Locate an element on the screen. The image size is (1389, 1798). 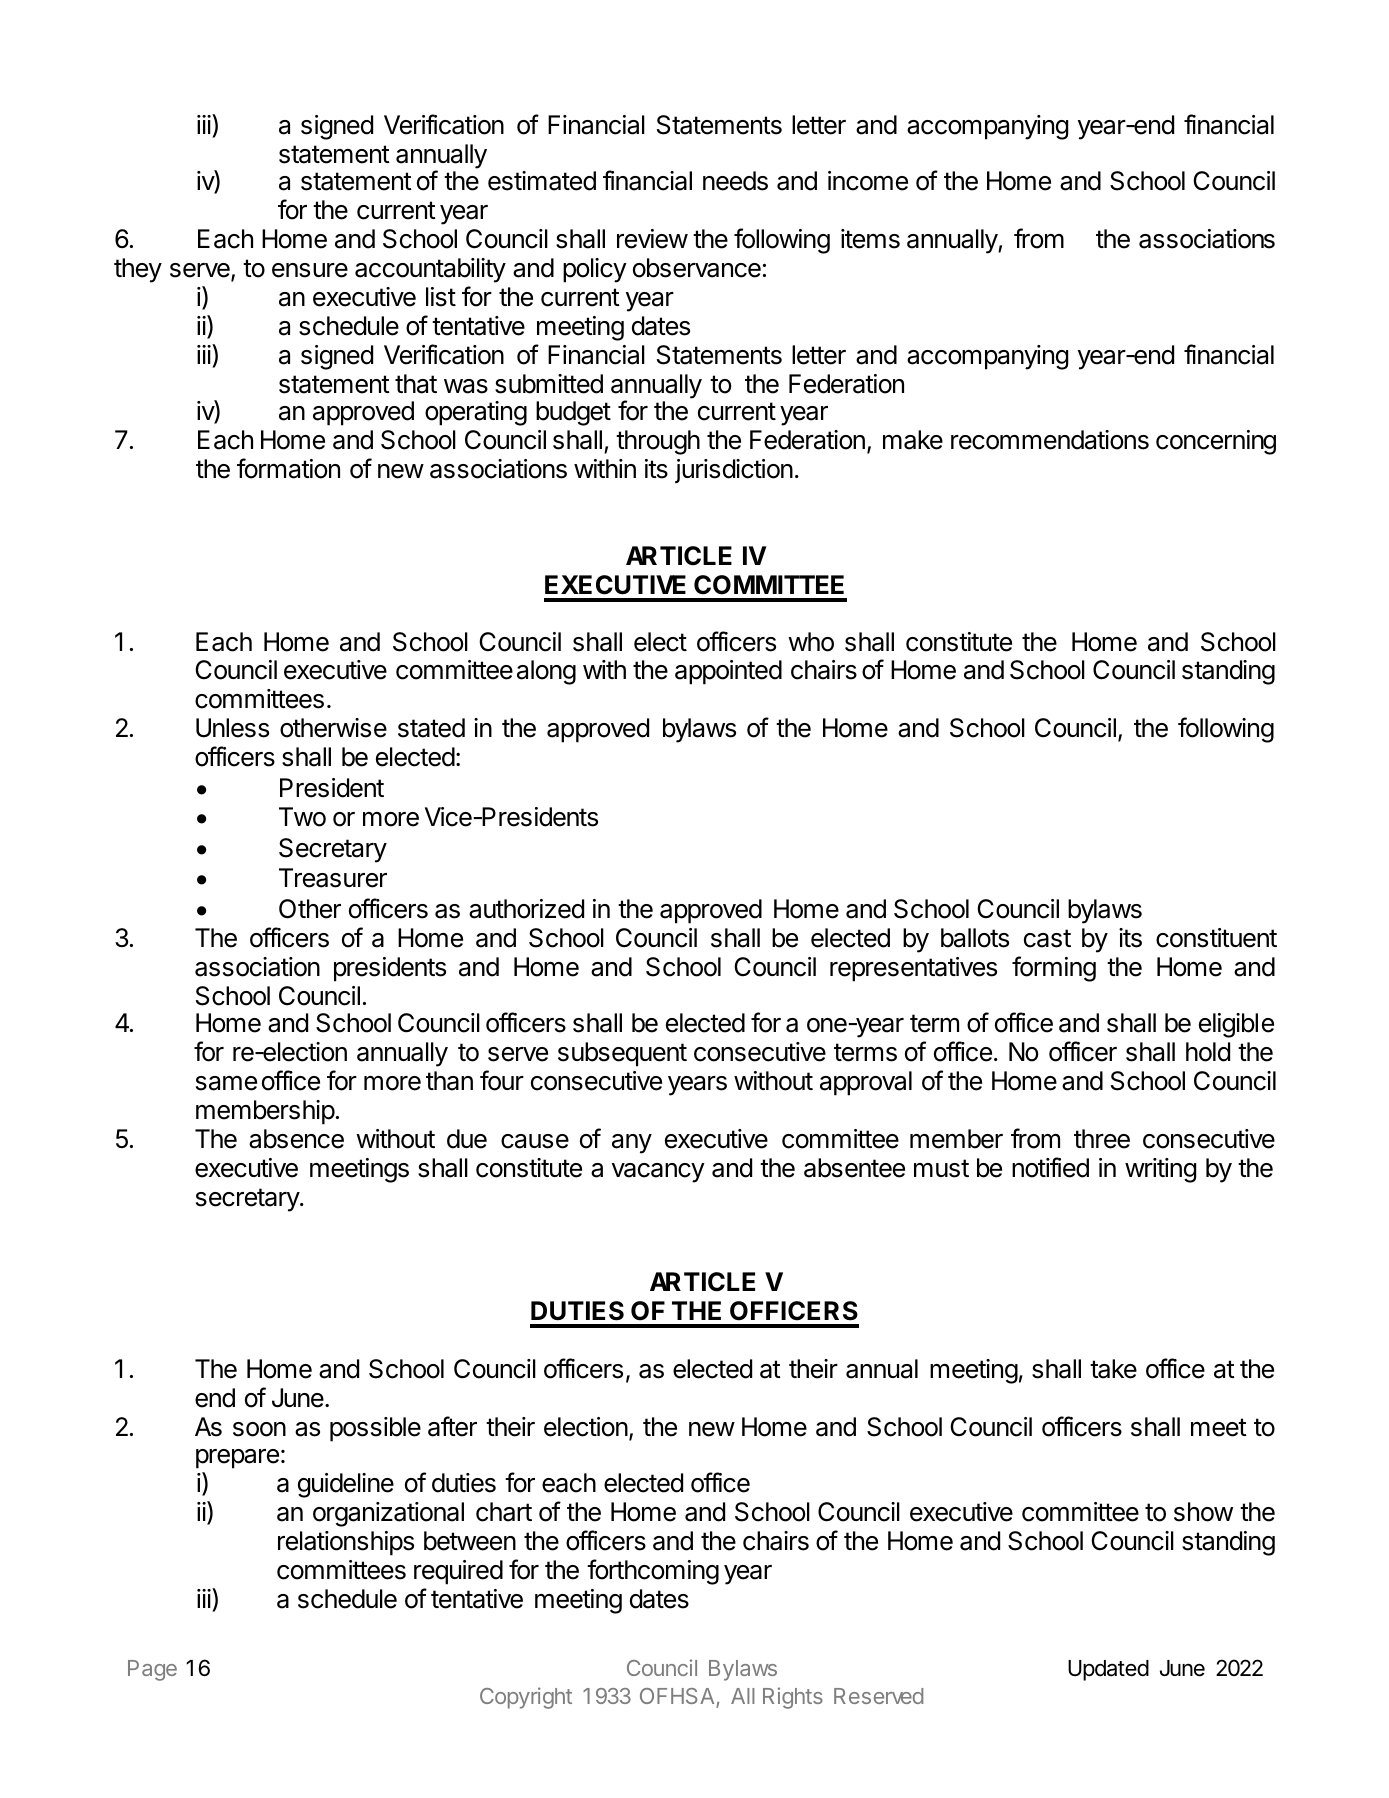
cast is located at coordinates (1047, 938).
